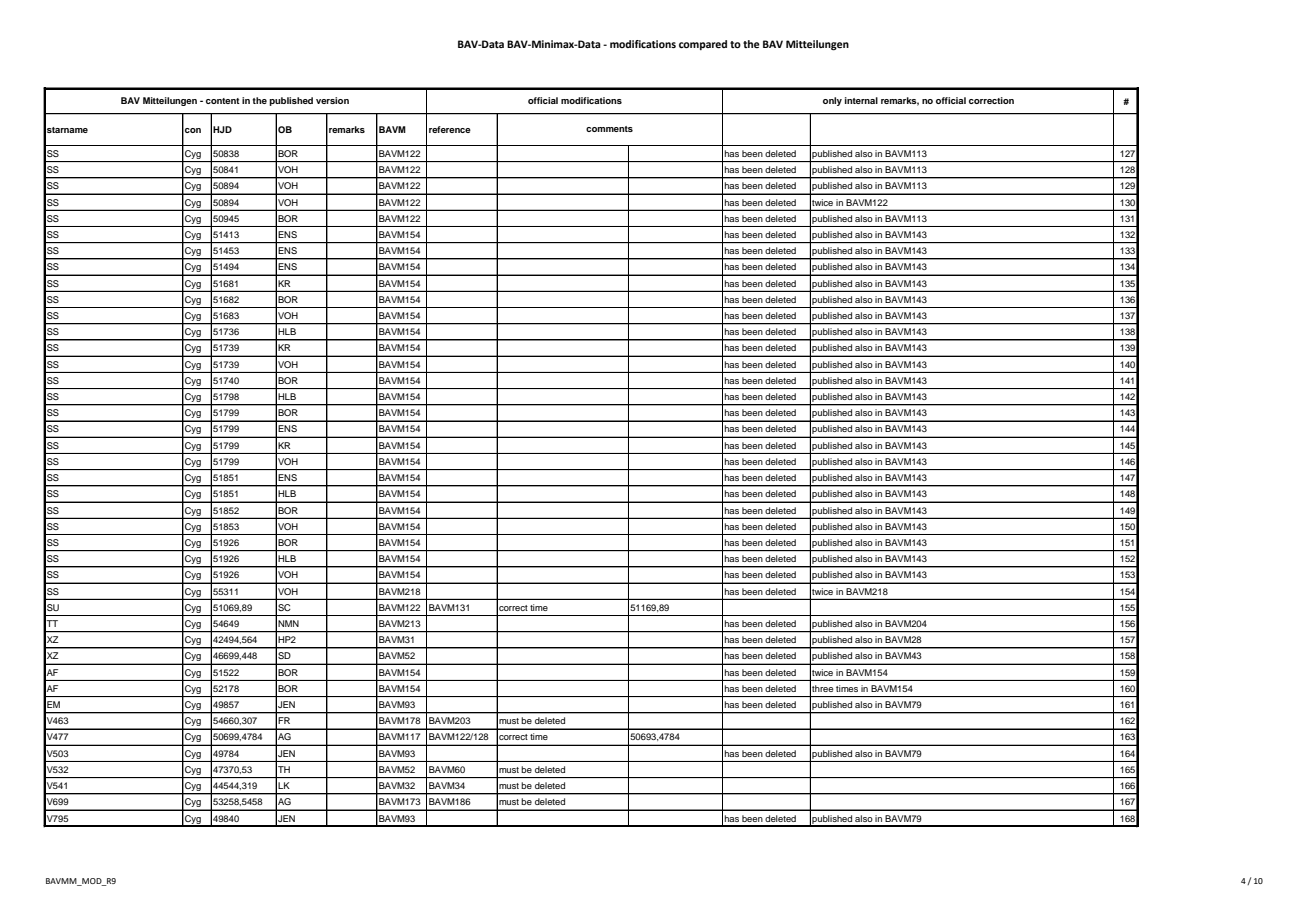 The height and width of the page is (924, 1308). Describe the element at coordinates (609, 129) in the page. I see `comments` at that location.
